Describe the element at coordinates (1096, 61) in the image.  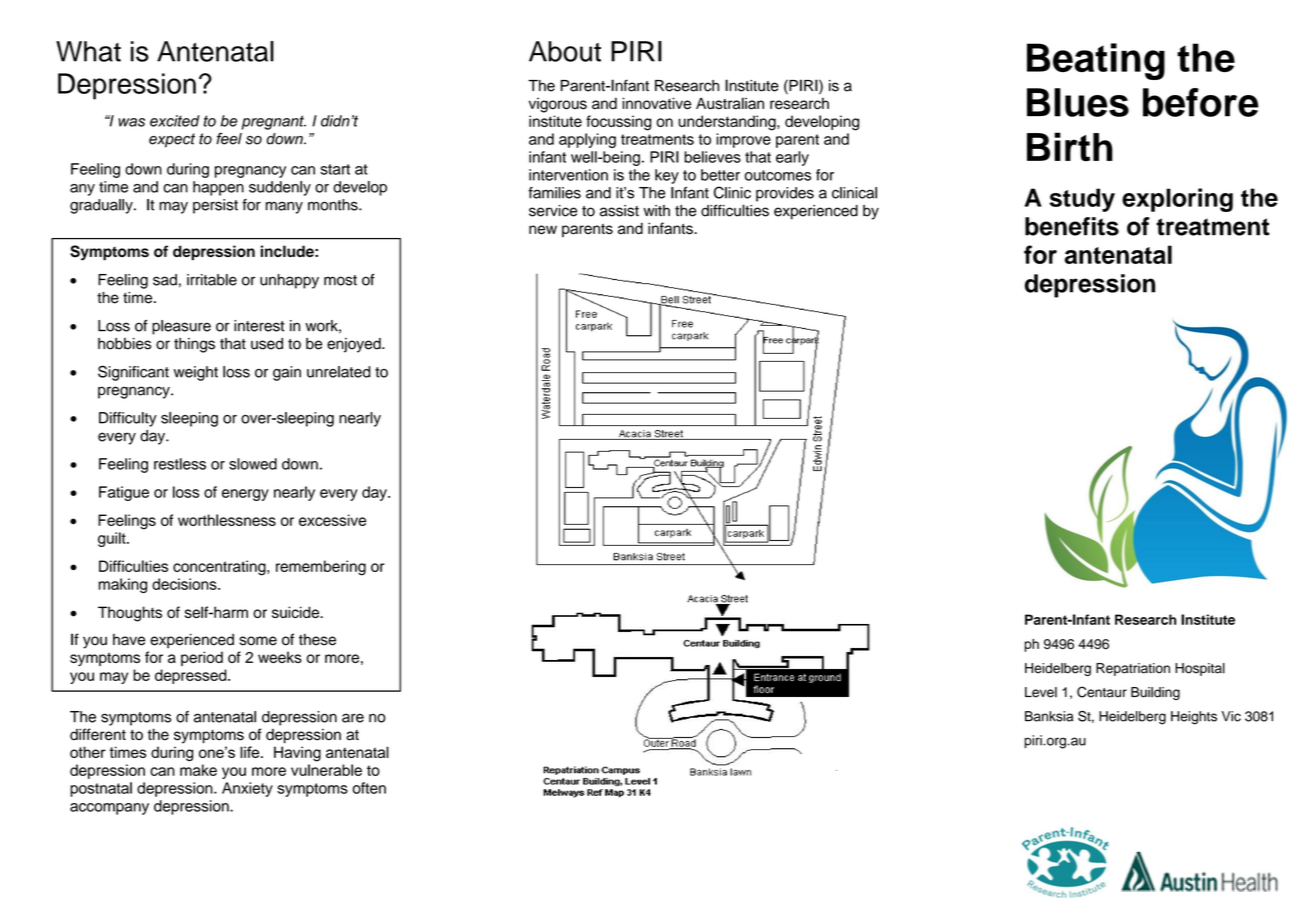
I see `Beating` at that location.
